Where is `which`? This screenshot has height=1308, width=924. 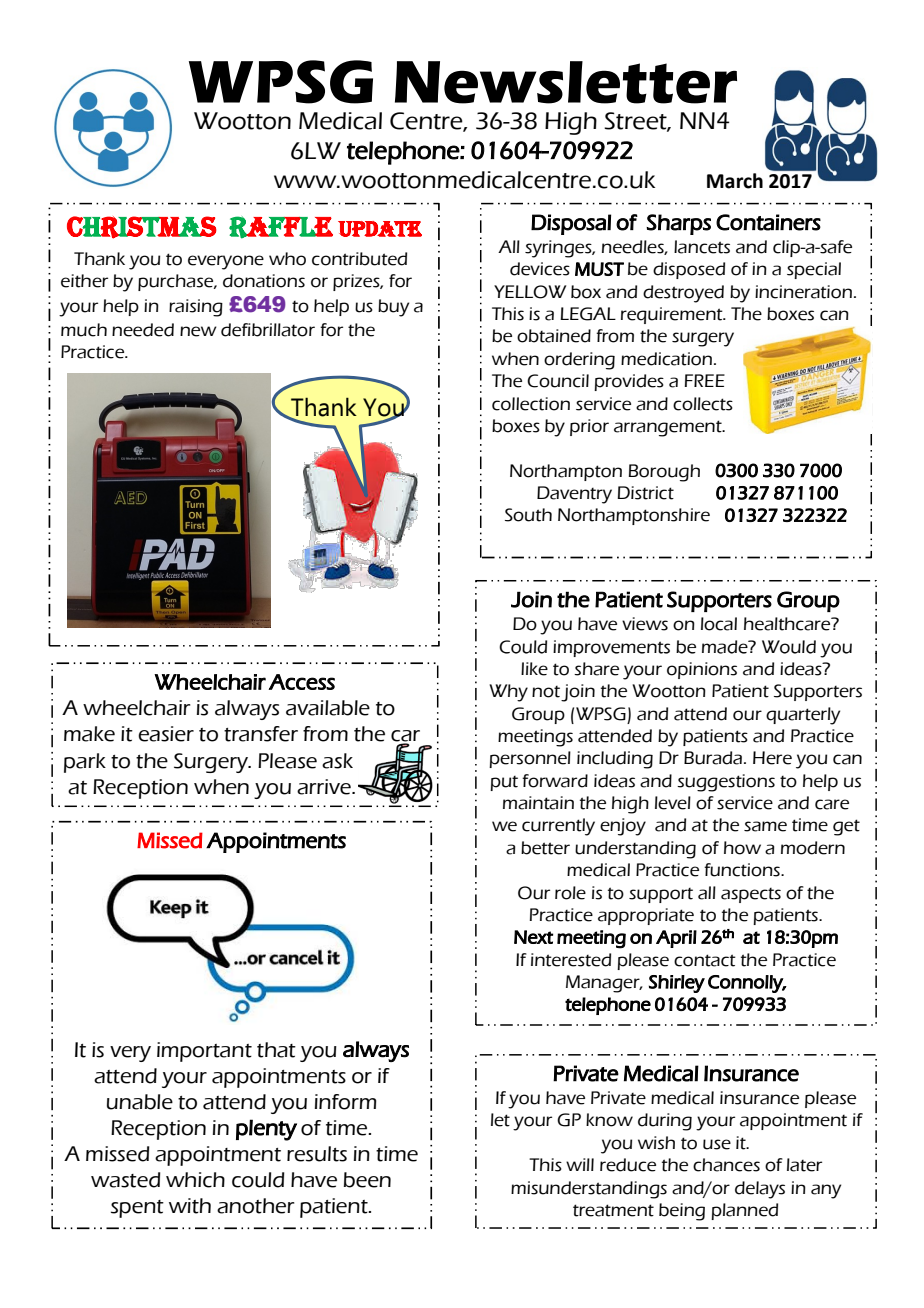 which is located at coordinates (195, 1180).
